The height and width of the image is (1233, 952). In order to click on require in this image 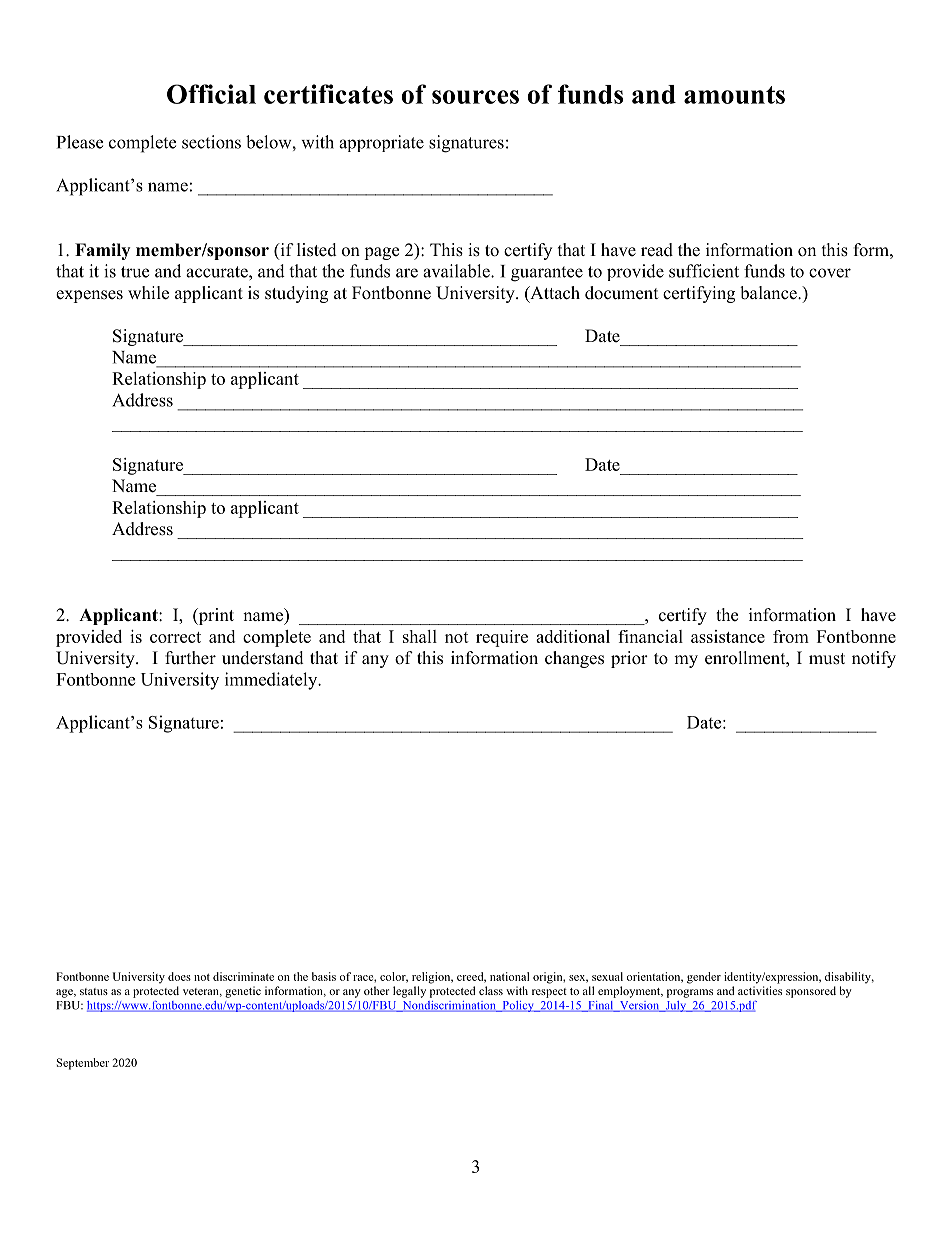, I will do `click(502, 638)`.
